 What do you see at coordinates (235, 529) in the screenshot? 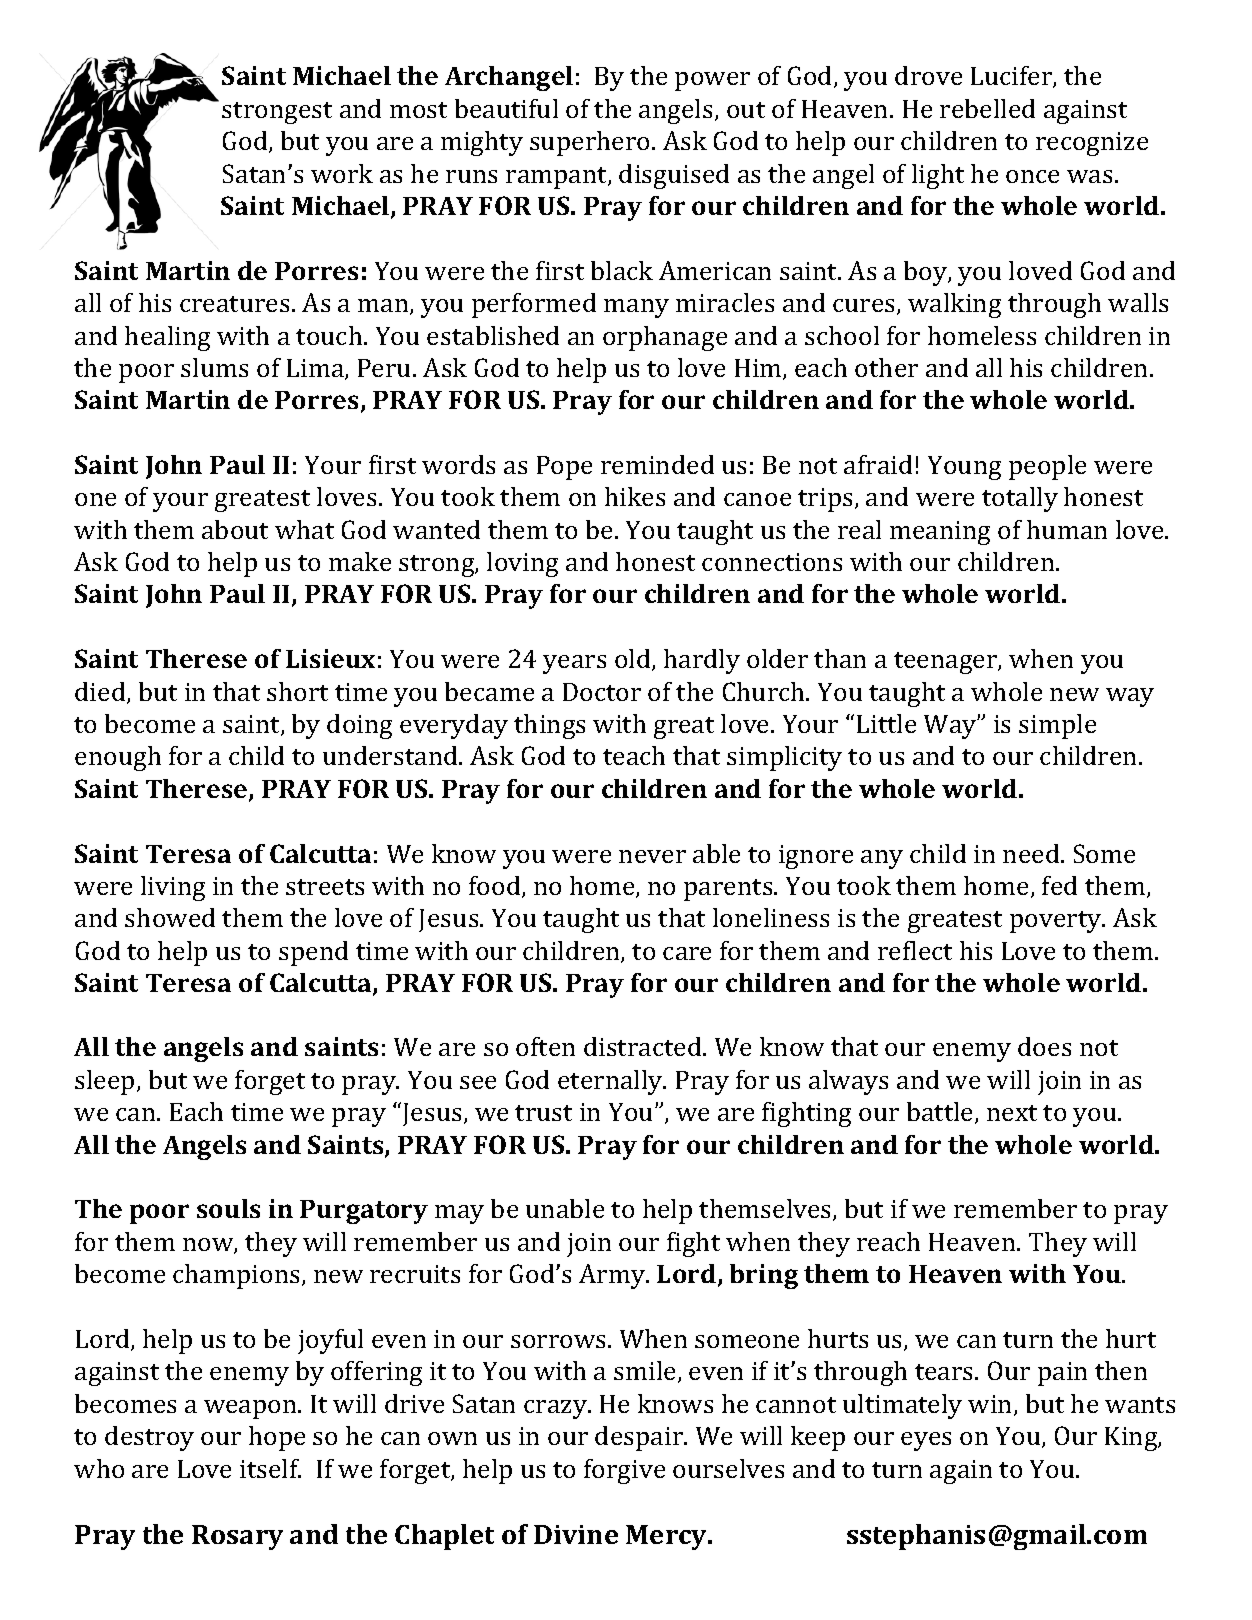
I see `about` at bounding box center [235, 529].
